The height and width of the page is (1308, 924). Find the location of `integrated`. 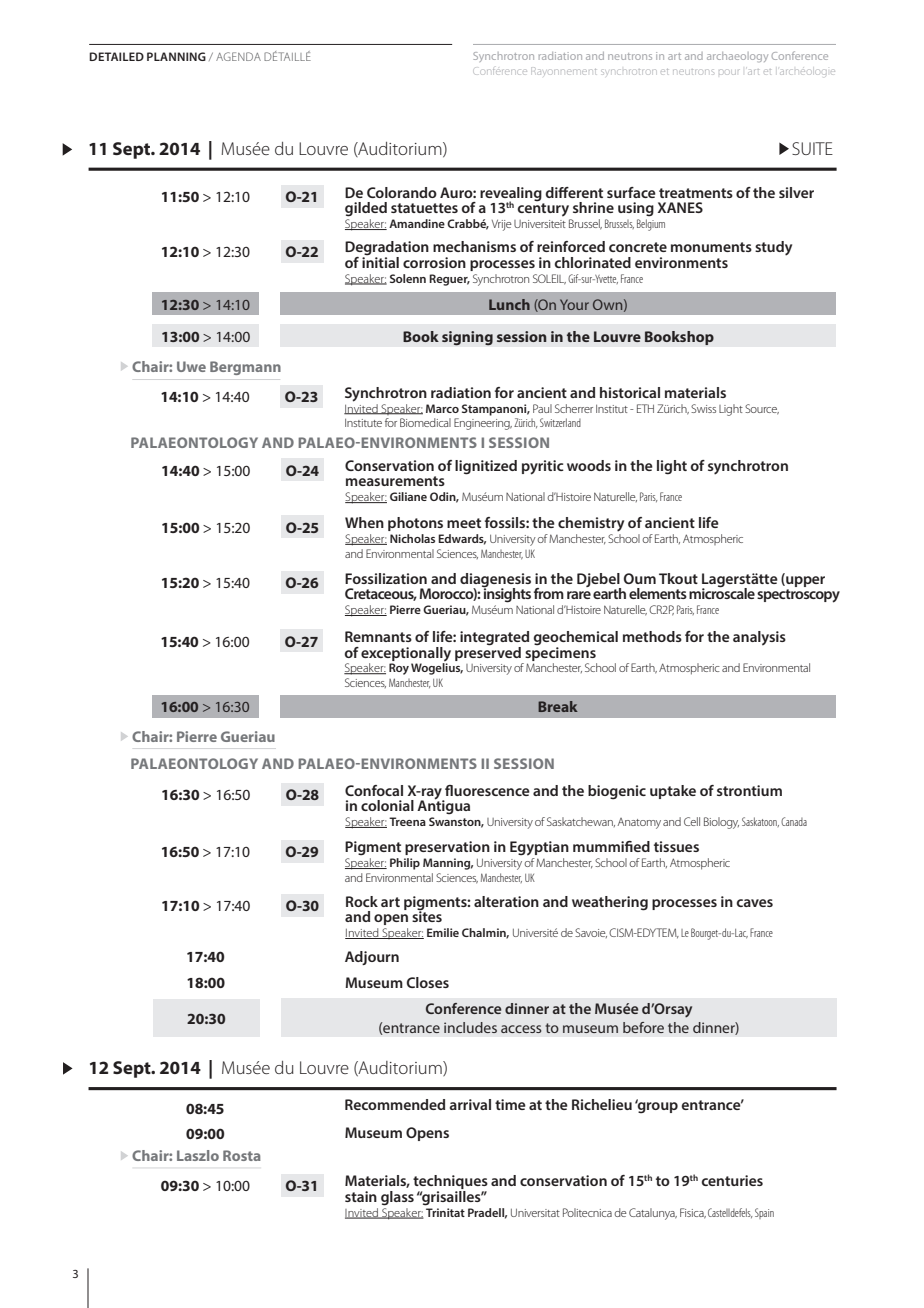

integrated is located at coordinates (494, 639).
